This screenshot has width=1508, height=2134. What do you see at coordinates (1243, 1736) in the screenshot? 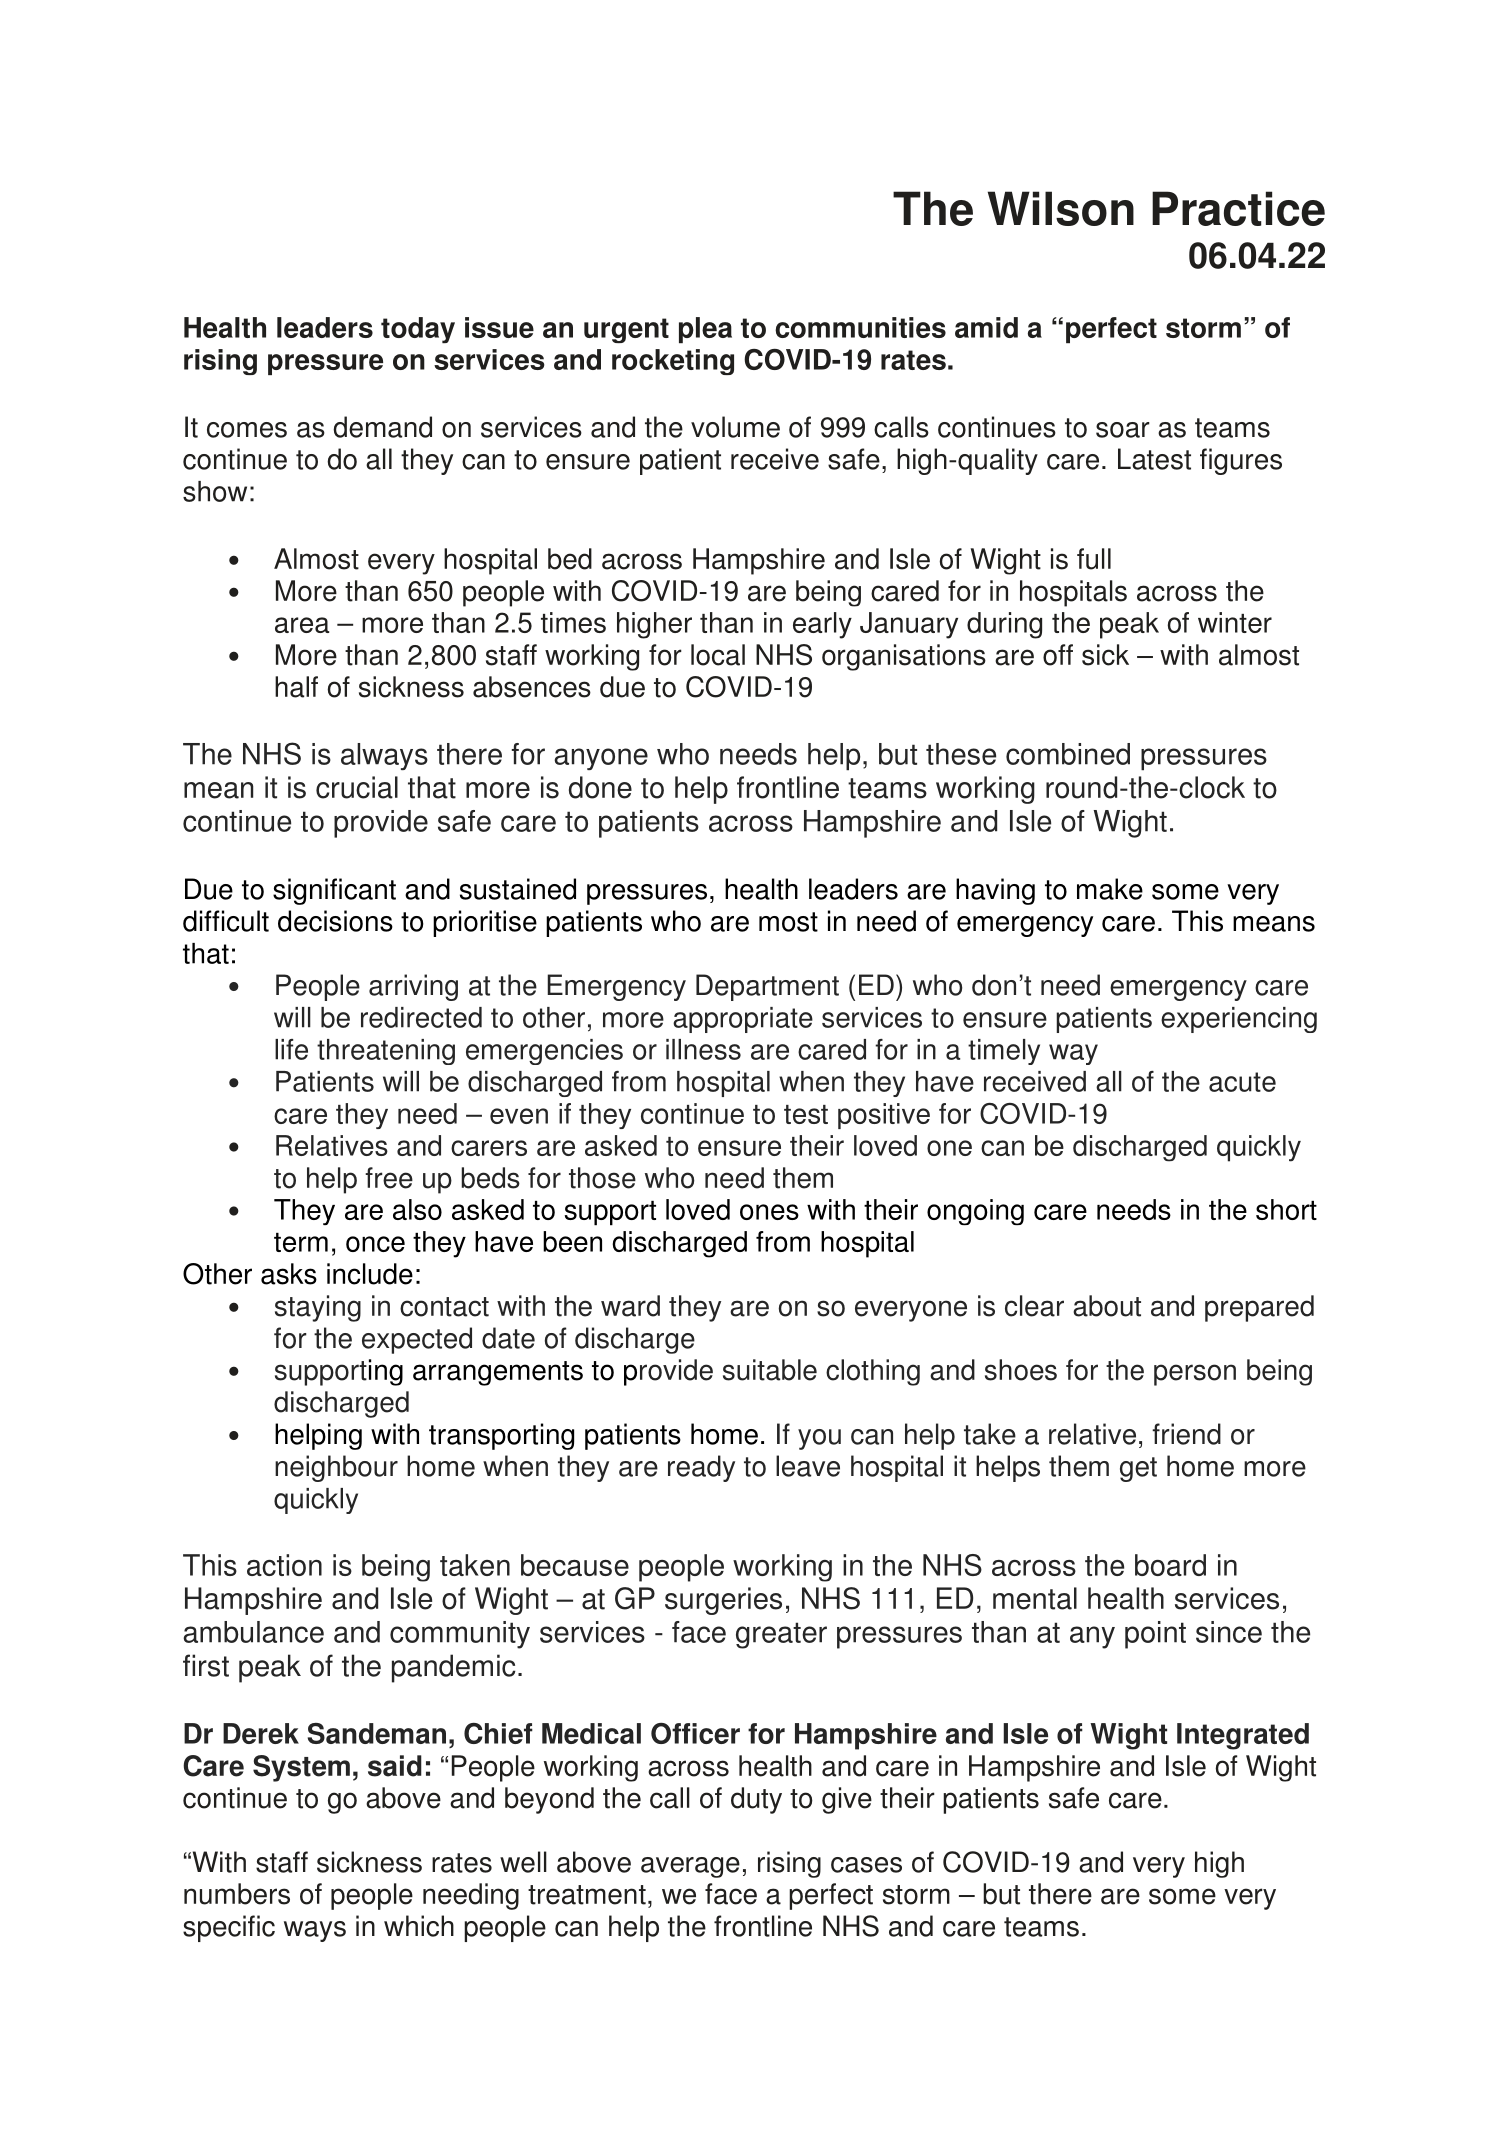
I see `Integrated` at bounding box center [1243, 1736].
